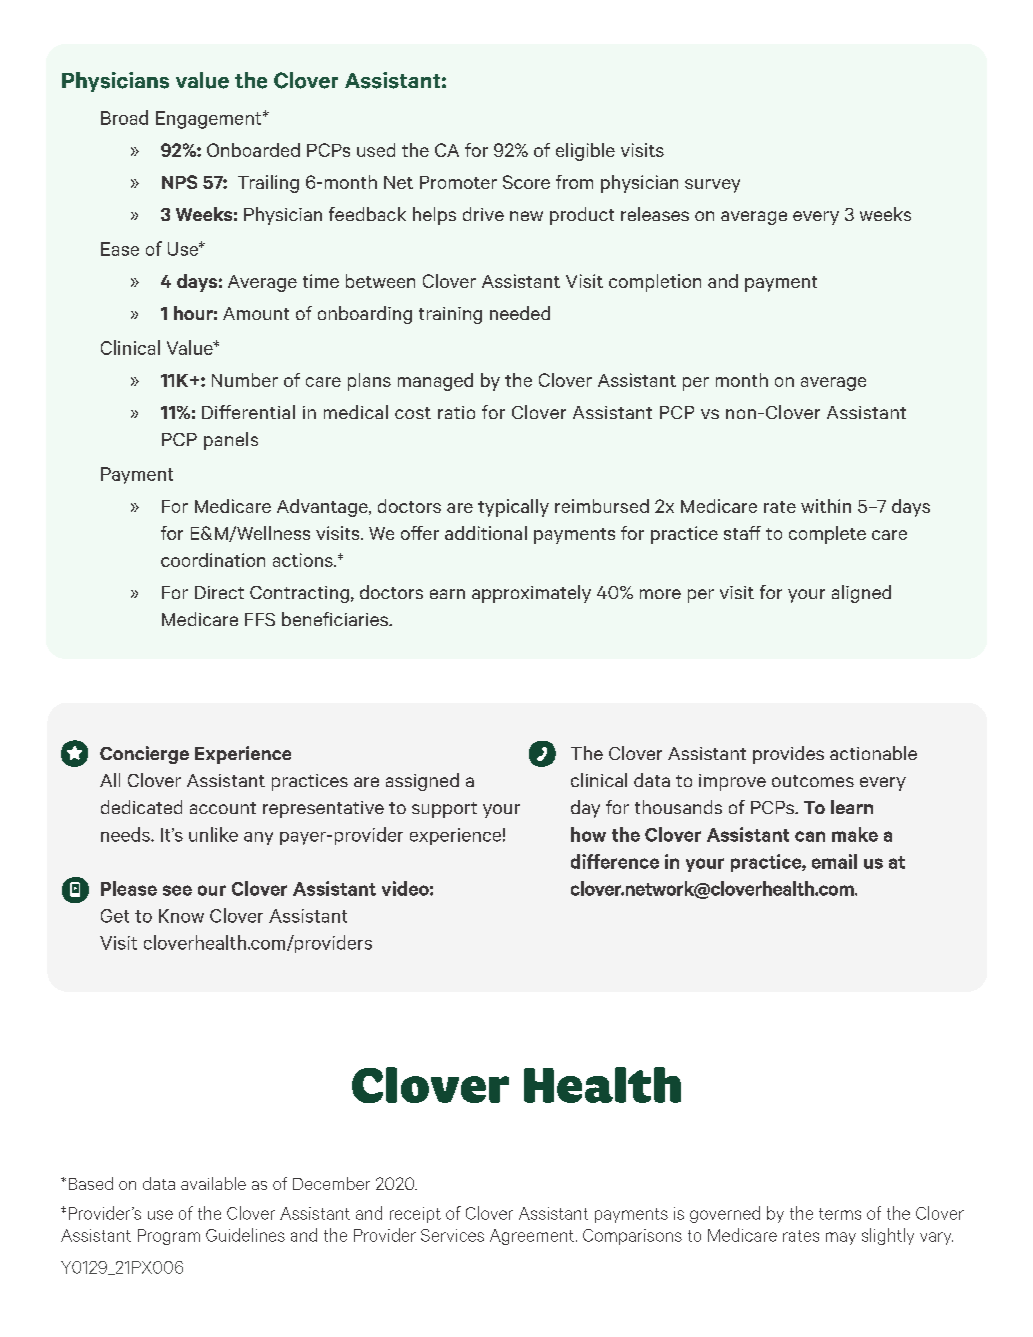 The width and height of the page is (1033, 1337). What do you see at coordinates (712, 186) in the page?
I see `survey` at bounding box center [712, 186].
